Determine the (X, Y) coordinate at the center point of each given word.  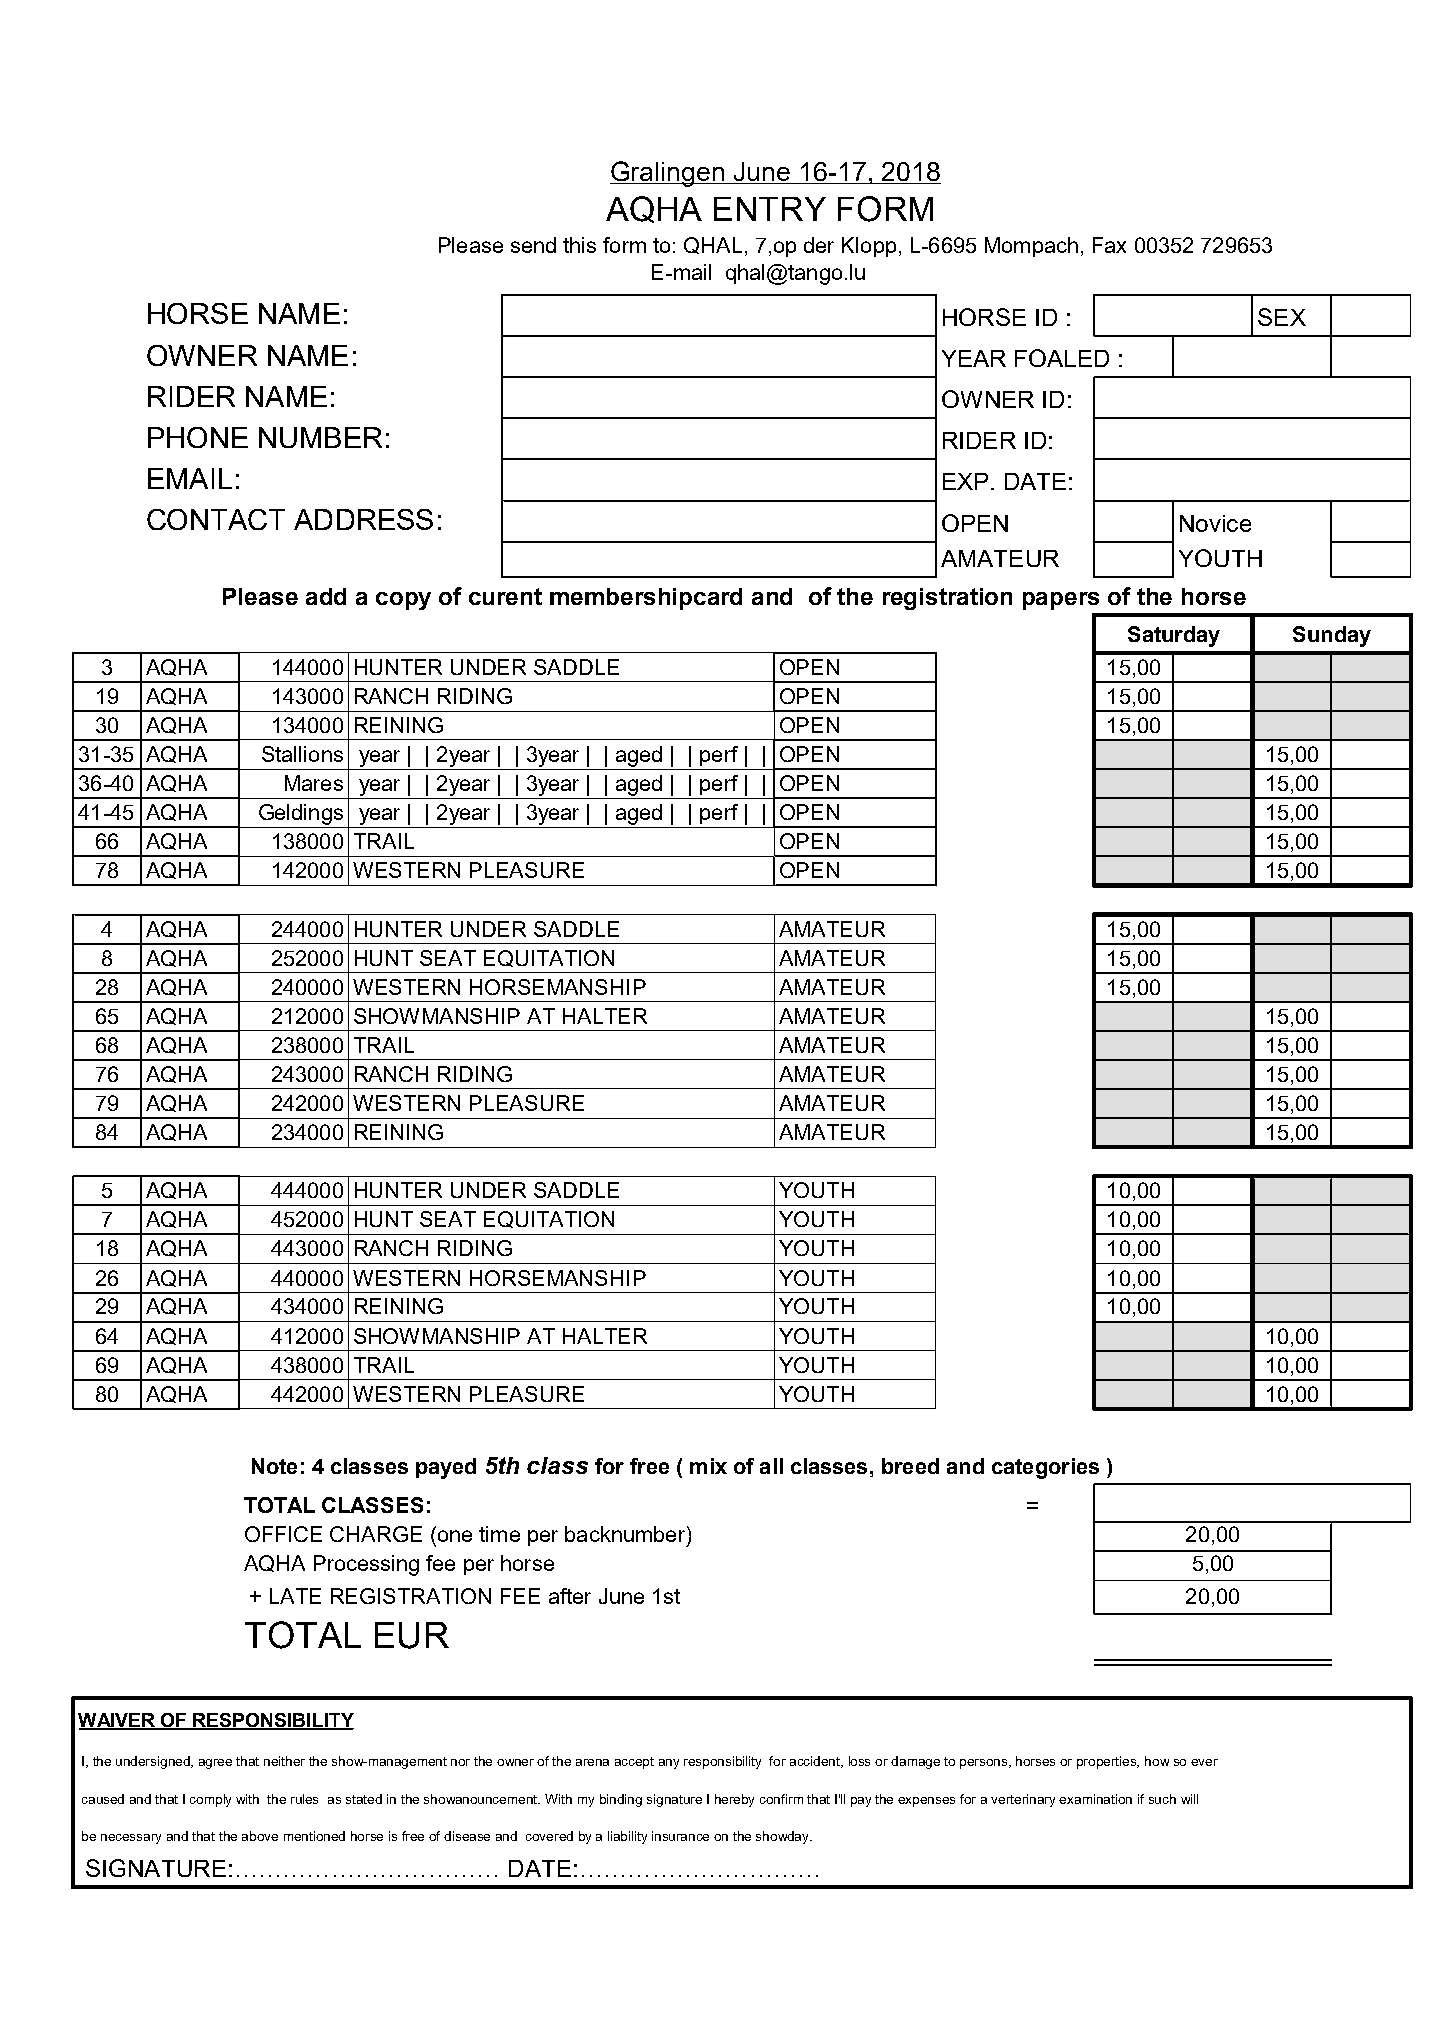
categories (1045, 1468)
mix (708, 1466)
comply (210, 1800)
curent (505, 596)
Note (274, 1466)
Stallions (302, 754)
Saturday (1174, 636)
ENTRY (770, 209)
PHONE (198, 437)
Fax (1109, 245)
